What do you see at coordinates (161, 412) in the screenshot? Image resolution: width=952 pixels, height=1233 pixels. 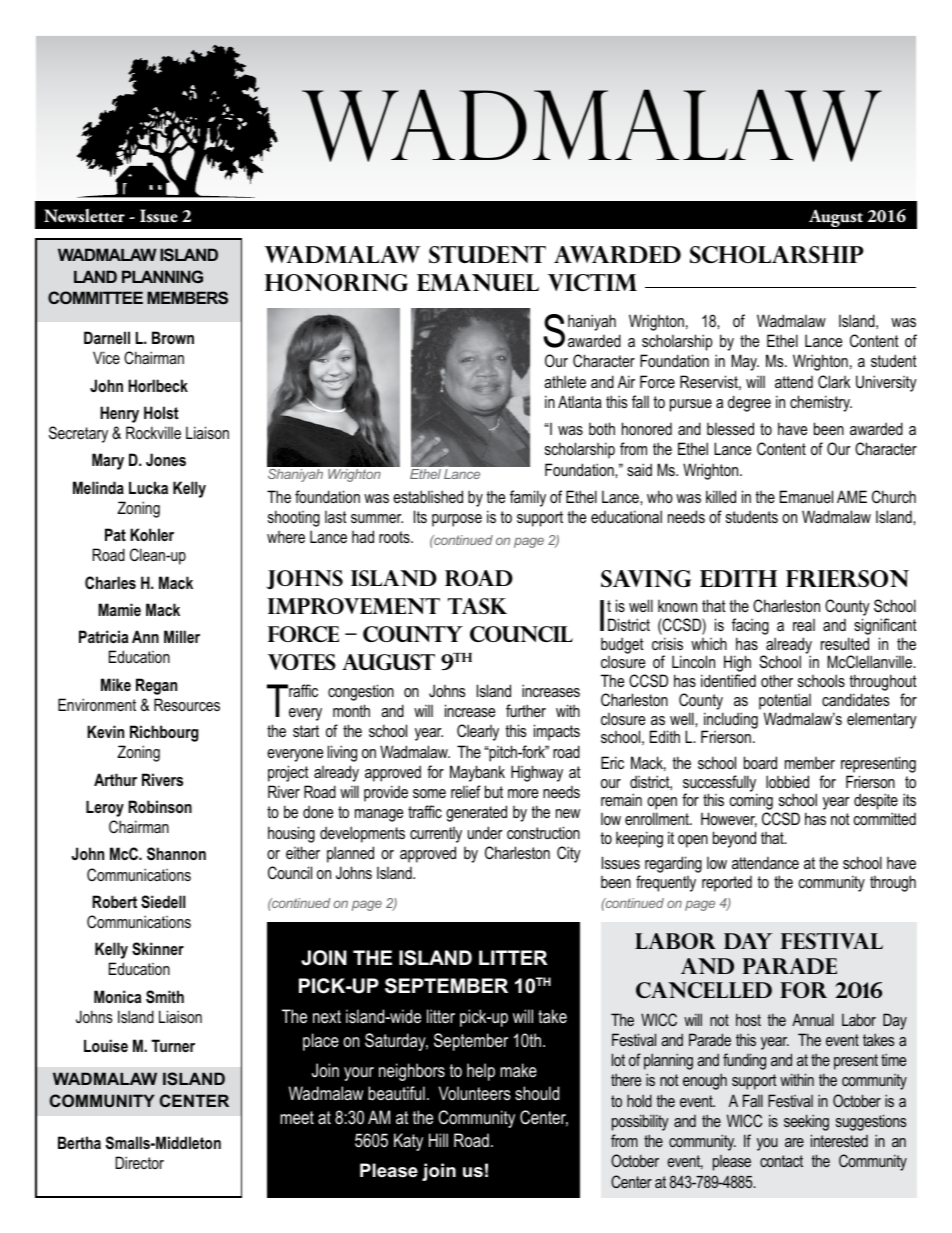 I see `Holst` at bounding box center [161, 412].
